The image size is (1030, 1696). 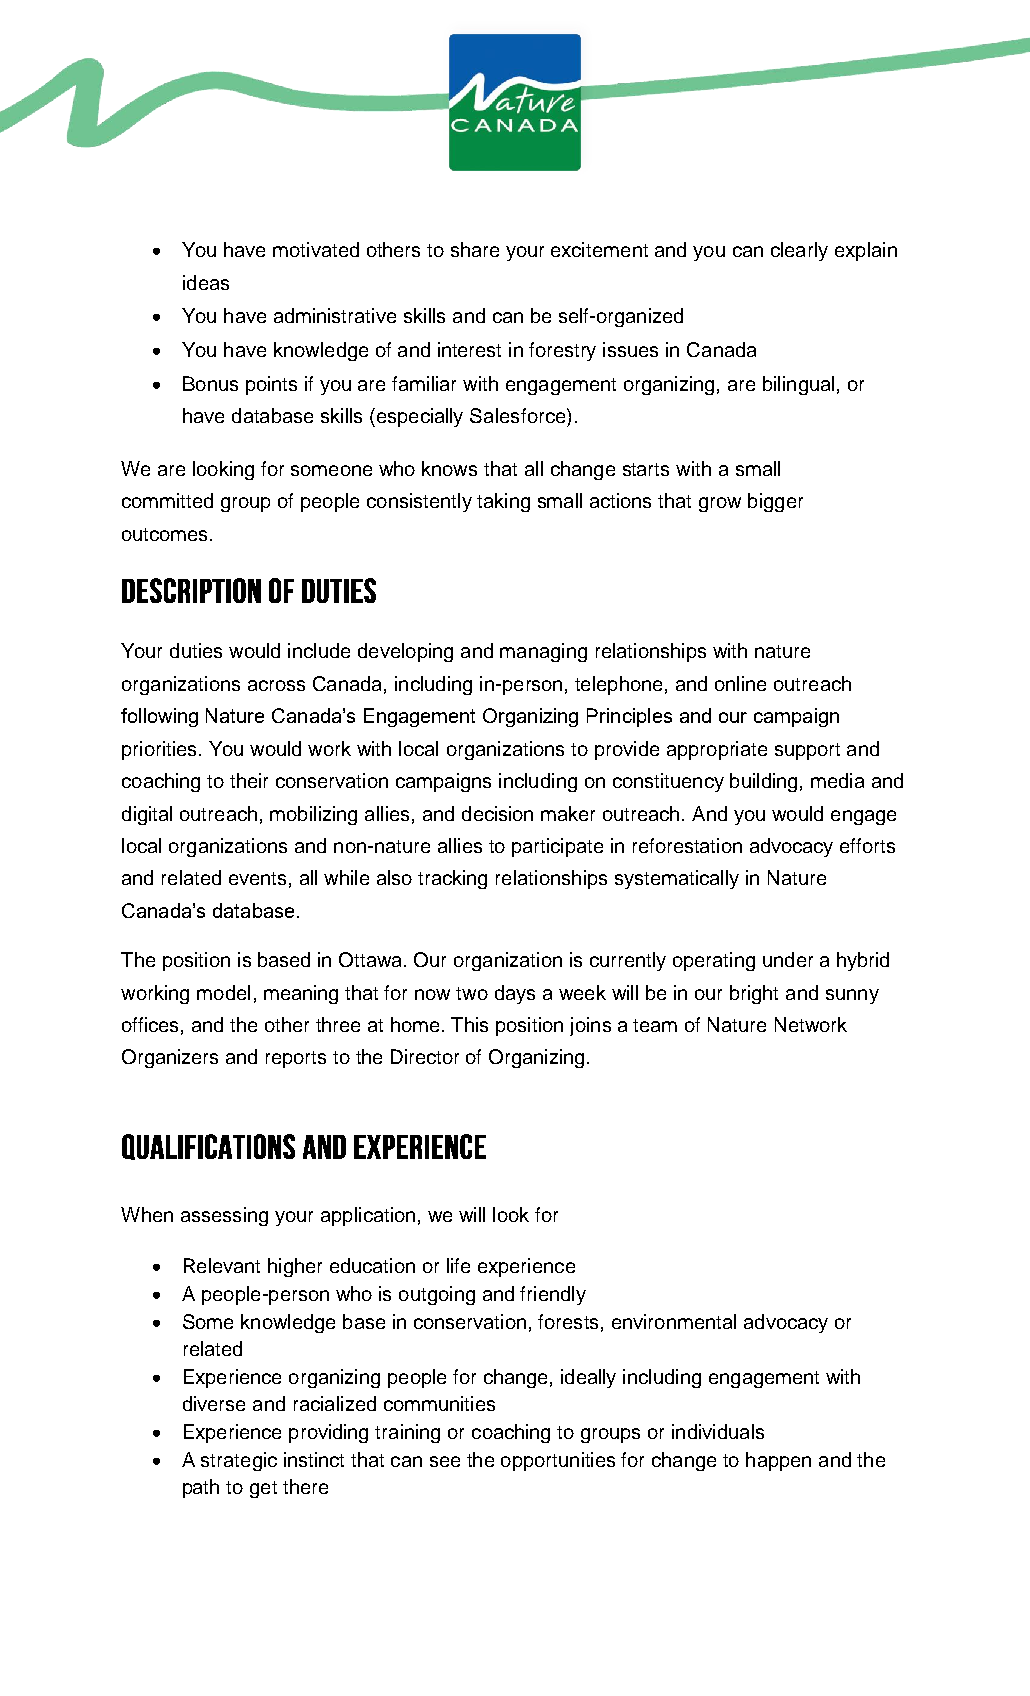 What do you see at coordinates (206, 282) in the image?
I see `ideas` at bounding box center [206, 282].
